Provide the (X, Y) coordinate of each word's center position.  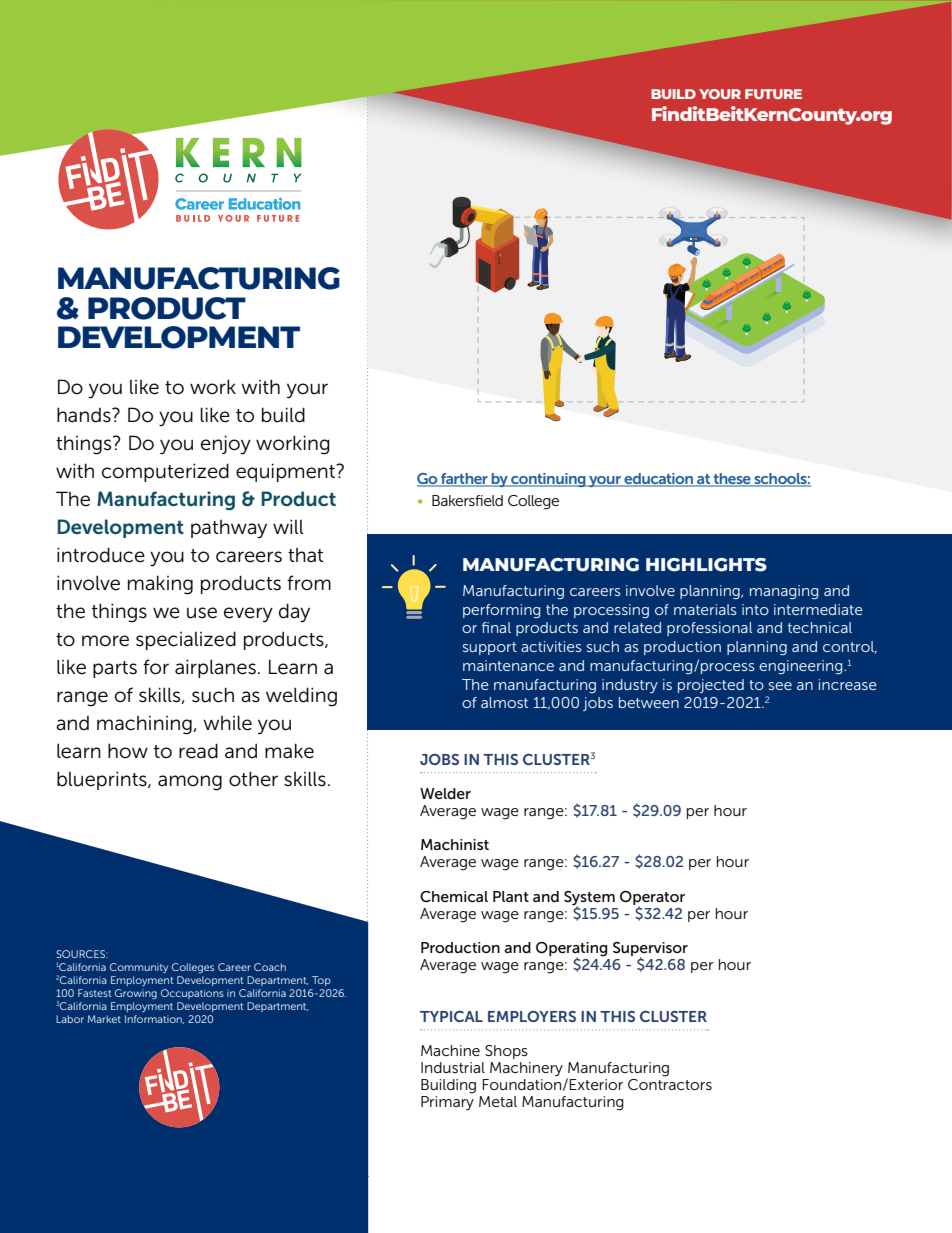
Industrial (453, 1067)
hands (85, 415)
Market (104, 1019)
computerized (165, 472)
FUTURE (773, 94)
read (198, 751)
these (732, 480)
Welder (445, 793)
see (780, 686)
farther (464, 480)
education (659, 480)
